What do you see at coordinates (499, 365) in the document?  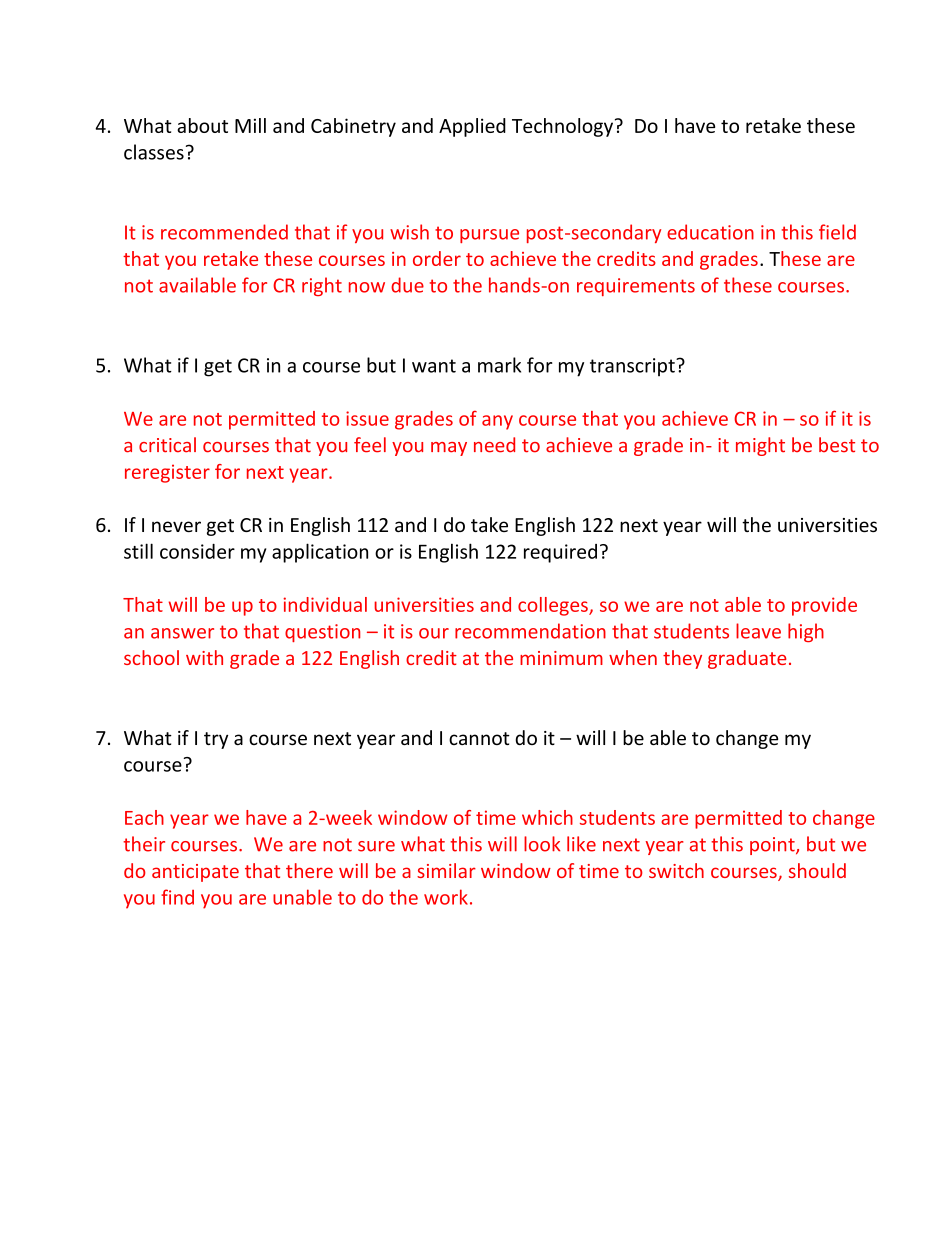 I see `mark` at bounding box center [499, 365].
